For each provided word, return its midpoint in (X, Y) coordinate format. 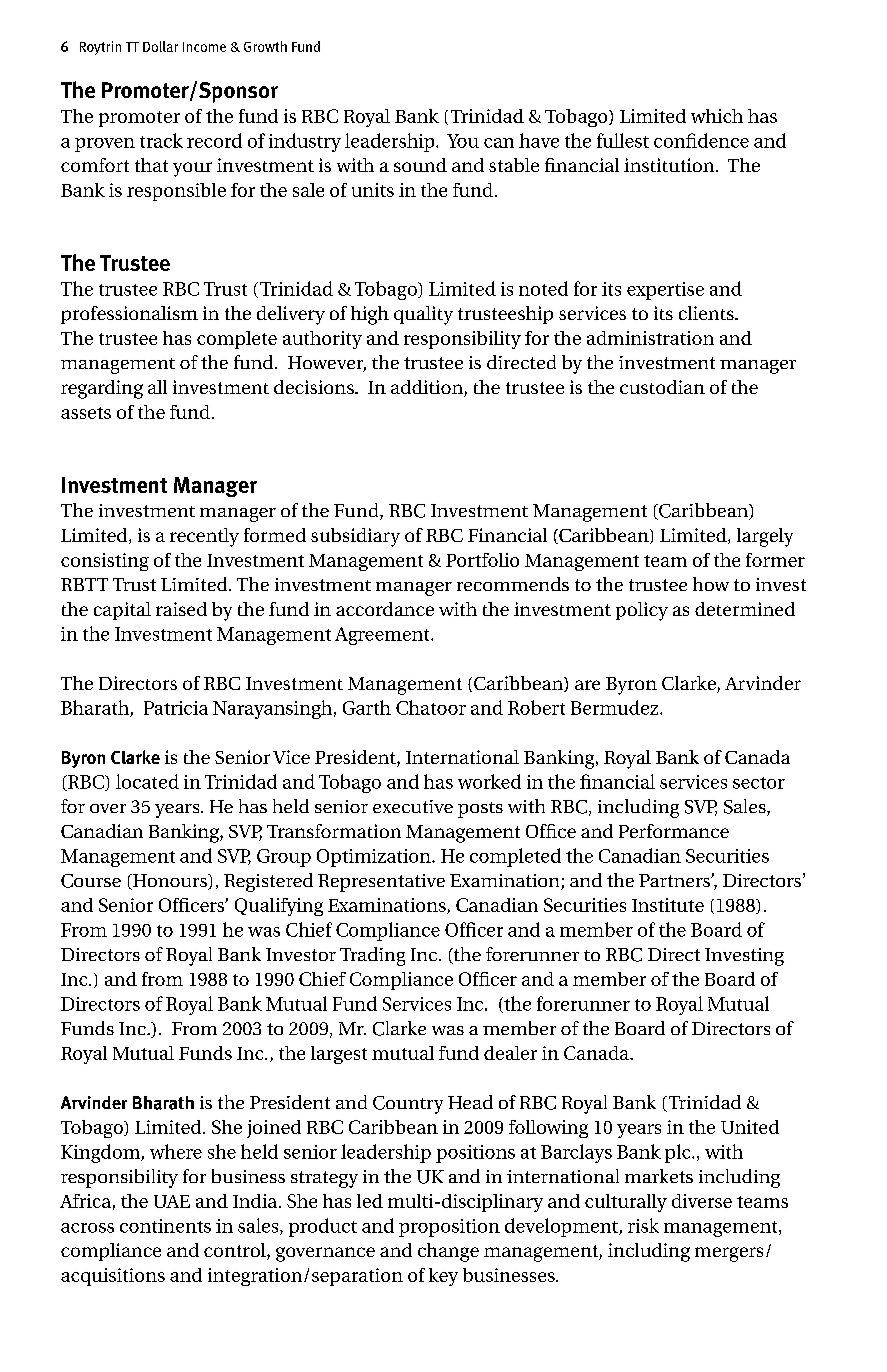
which (717, 116)
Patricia (176, 708)
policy (642, 611)
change (448, 1252)
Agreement (383, 636)
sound (420, 165)
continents (165, 1226)
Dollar (160, 46)
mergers (729, 1254)
